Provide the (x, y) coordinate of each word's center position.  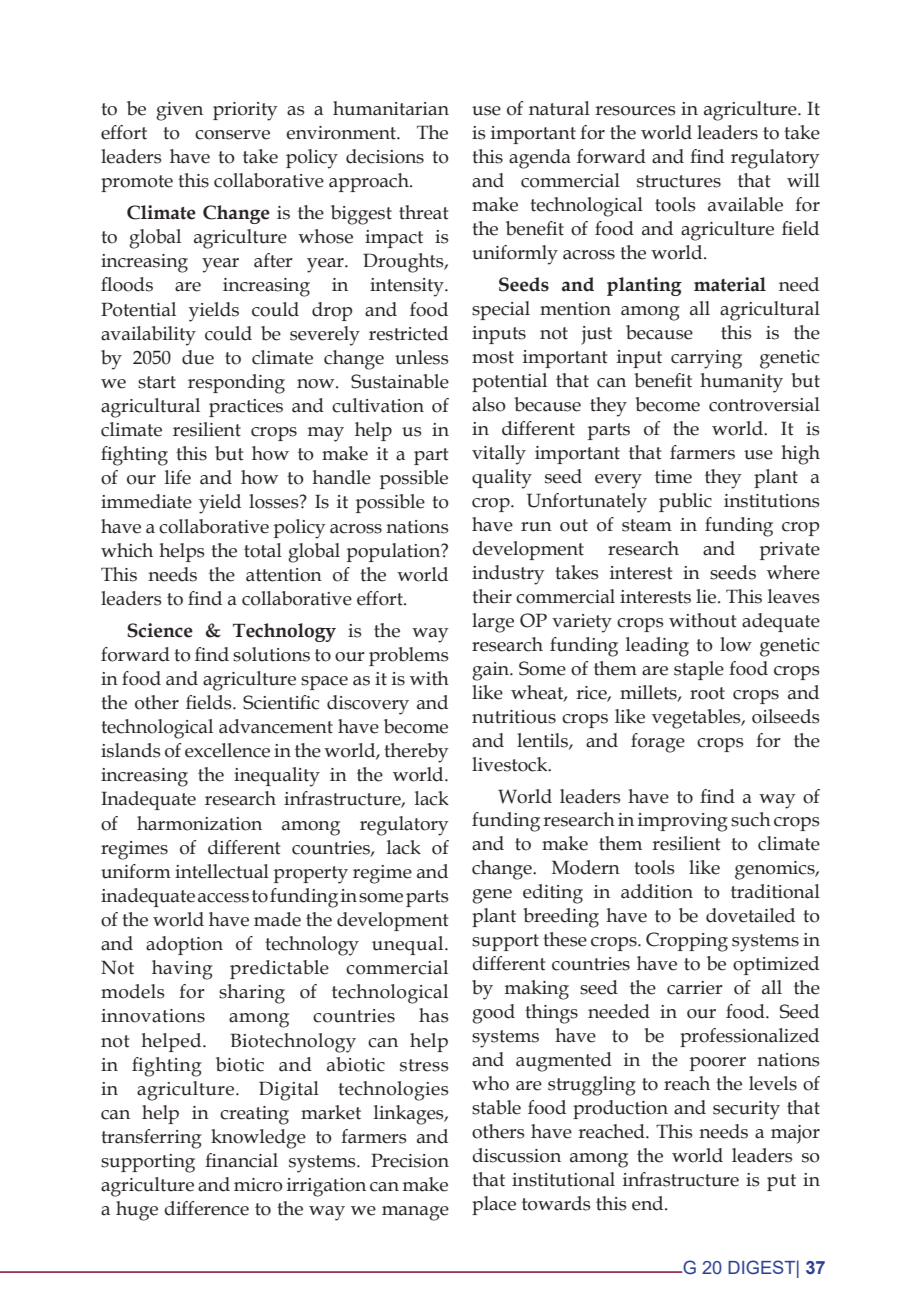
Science (160, 630)
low (736, 644)
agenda (540, 159)
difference (206, 1208)
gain (492, 671)
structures (679, 181)
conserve (232, 135)
